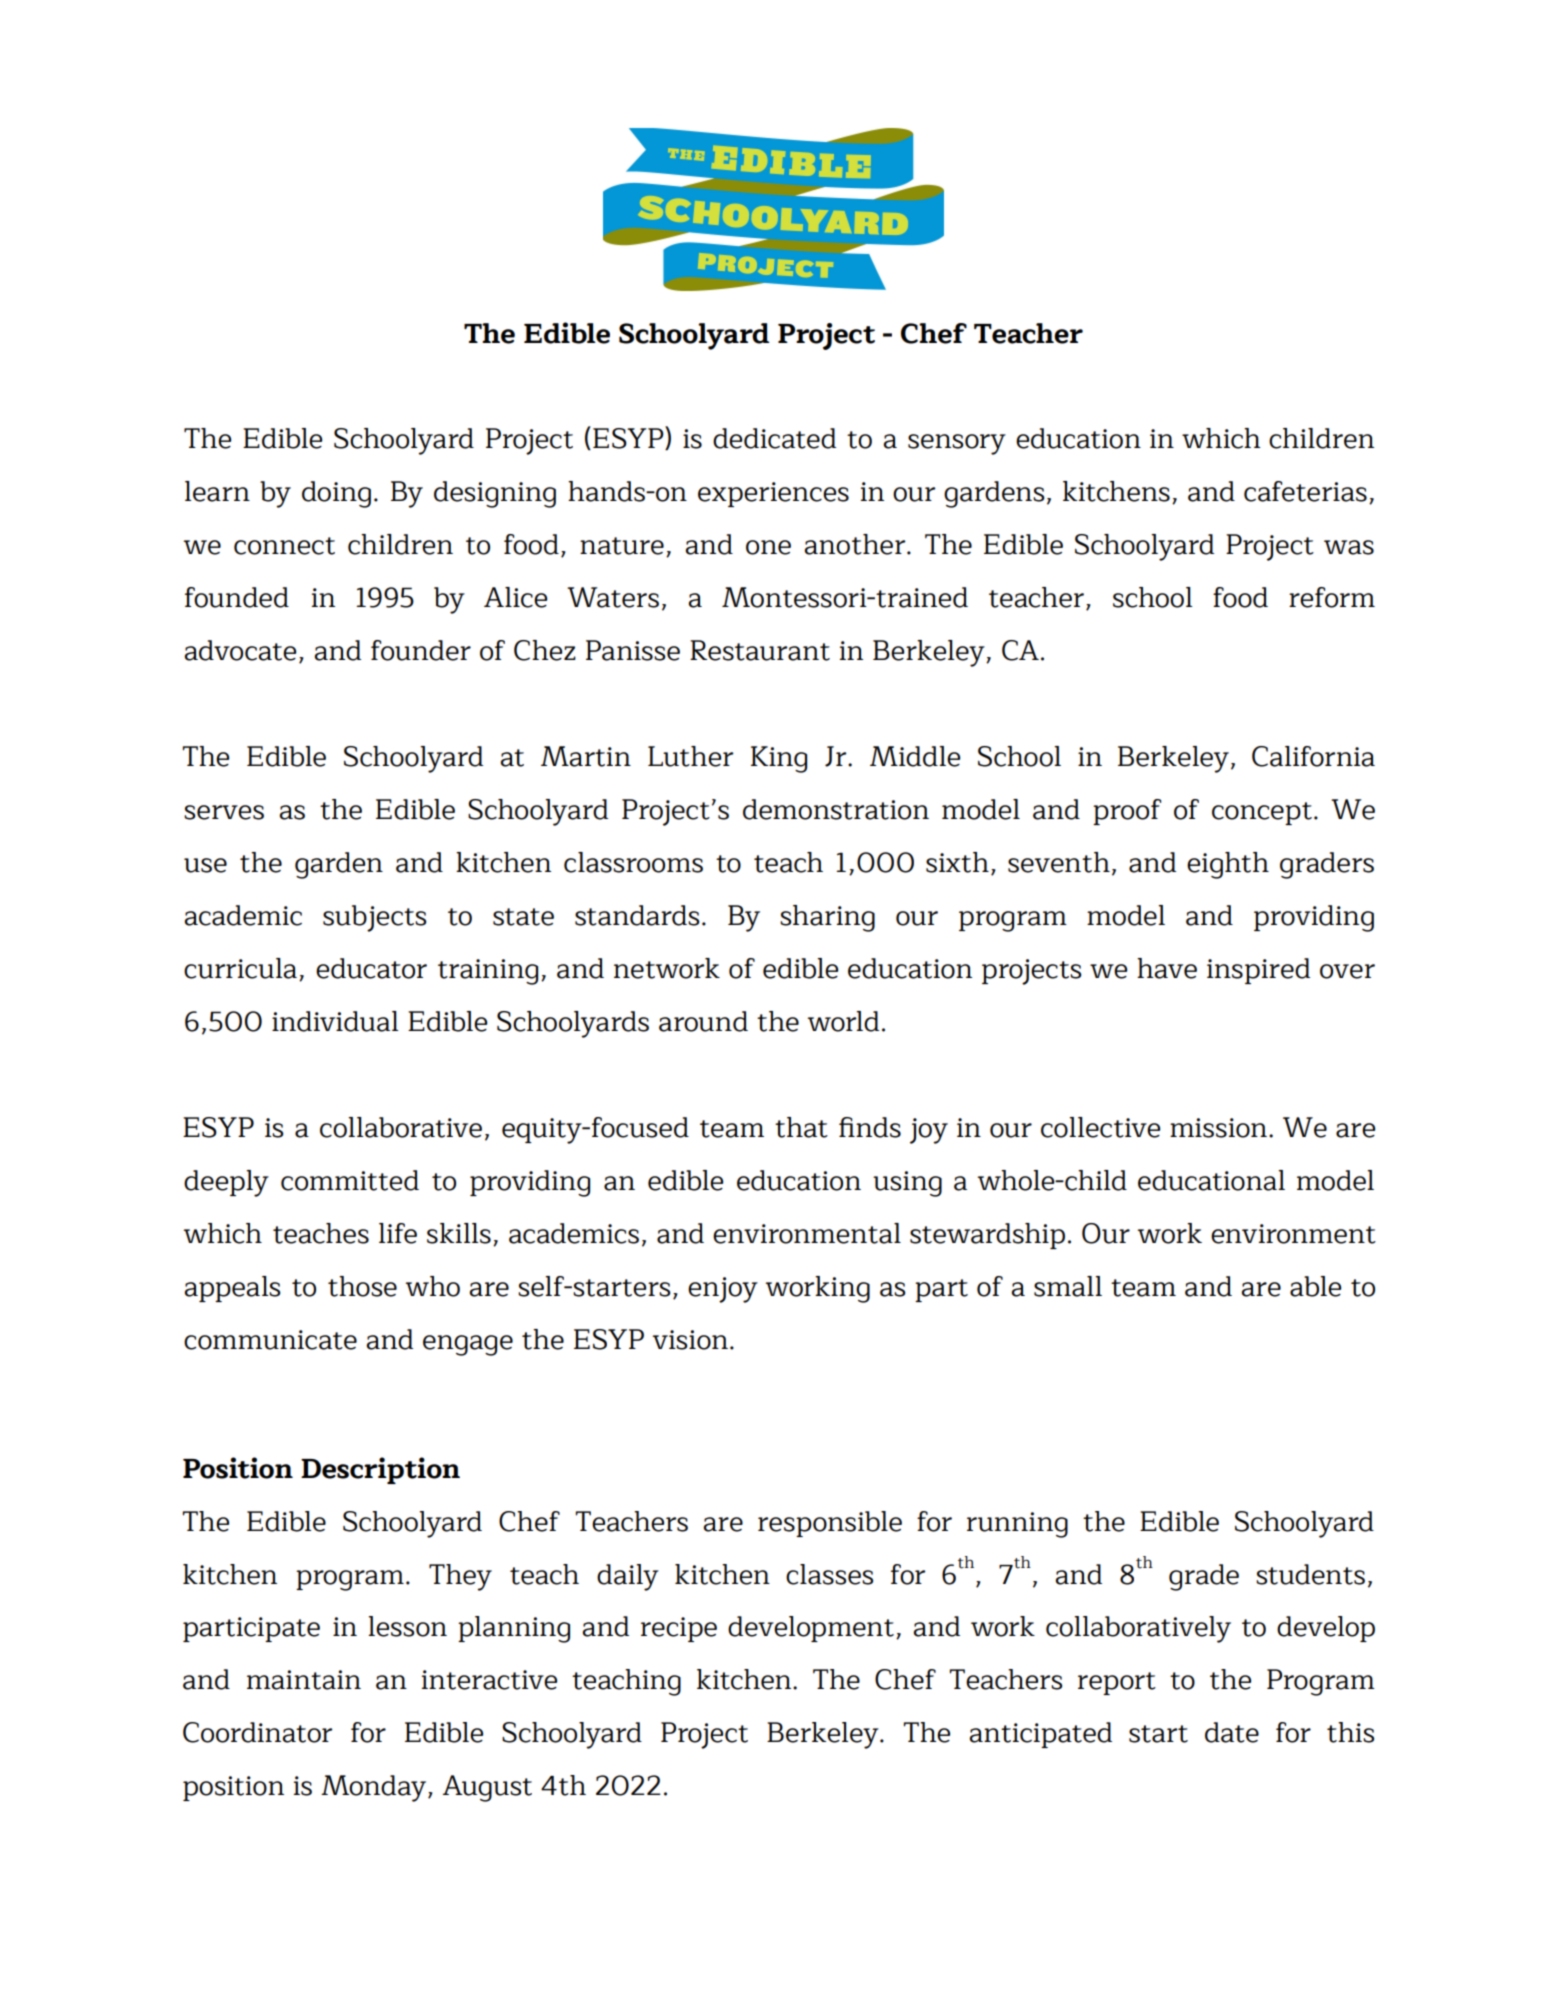 The height and width of the screenshot is (2002, 1547). Describe the element at coordinates (679, 1629) in the screenshot. I see `recipe` at that location.
